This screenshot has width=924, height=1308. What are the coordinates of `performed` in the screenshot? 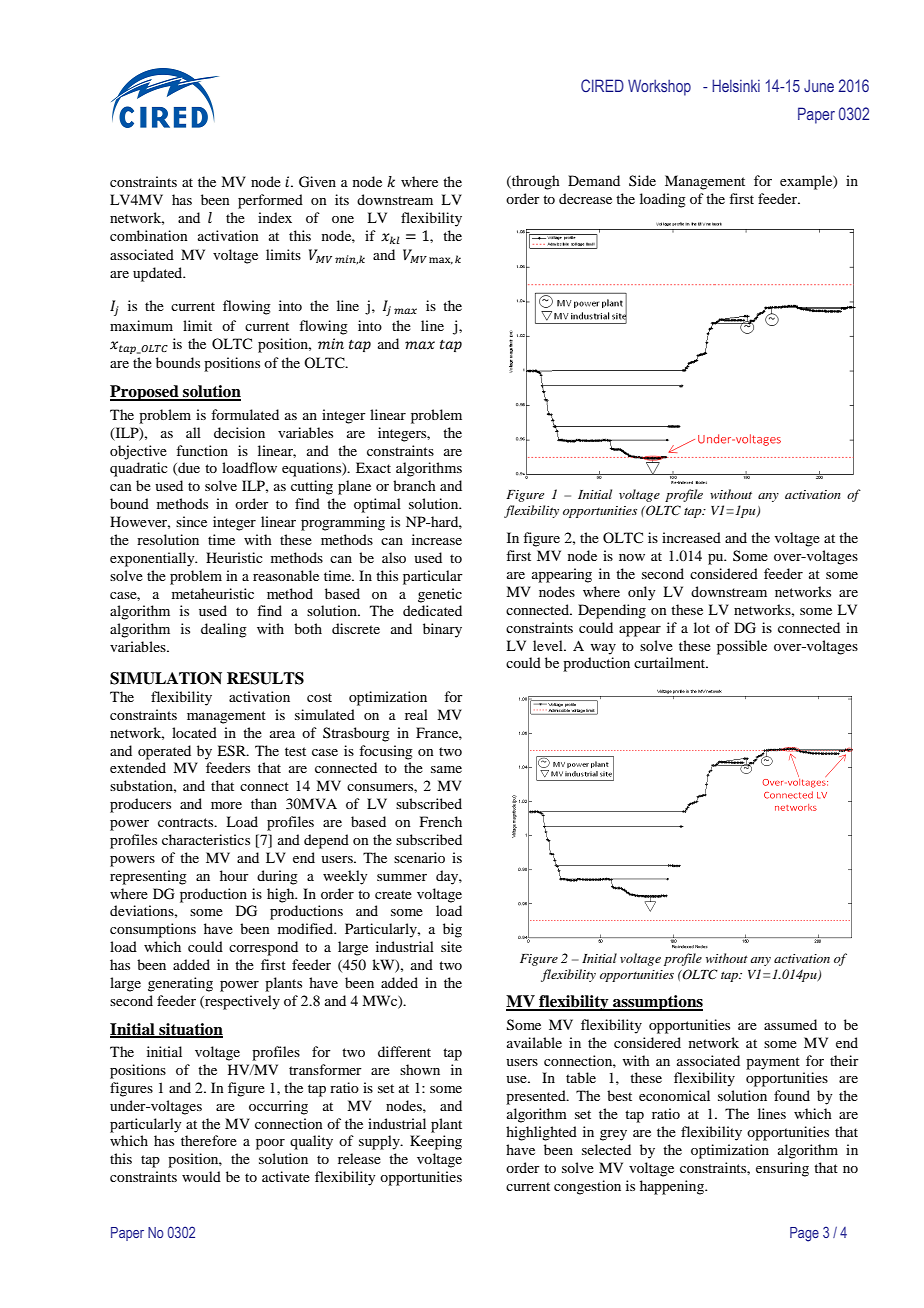 It's located at (270, 201).
